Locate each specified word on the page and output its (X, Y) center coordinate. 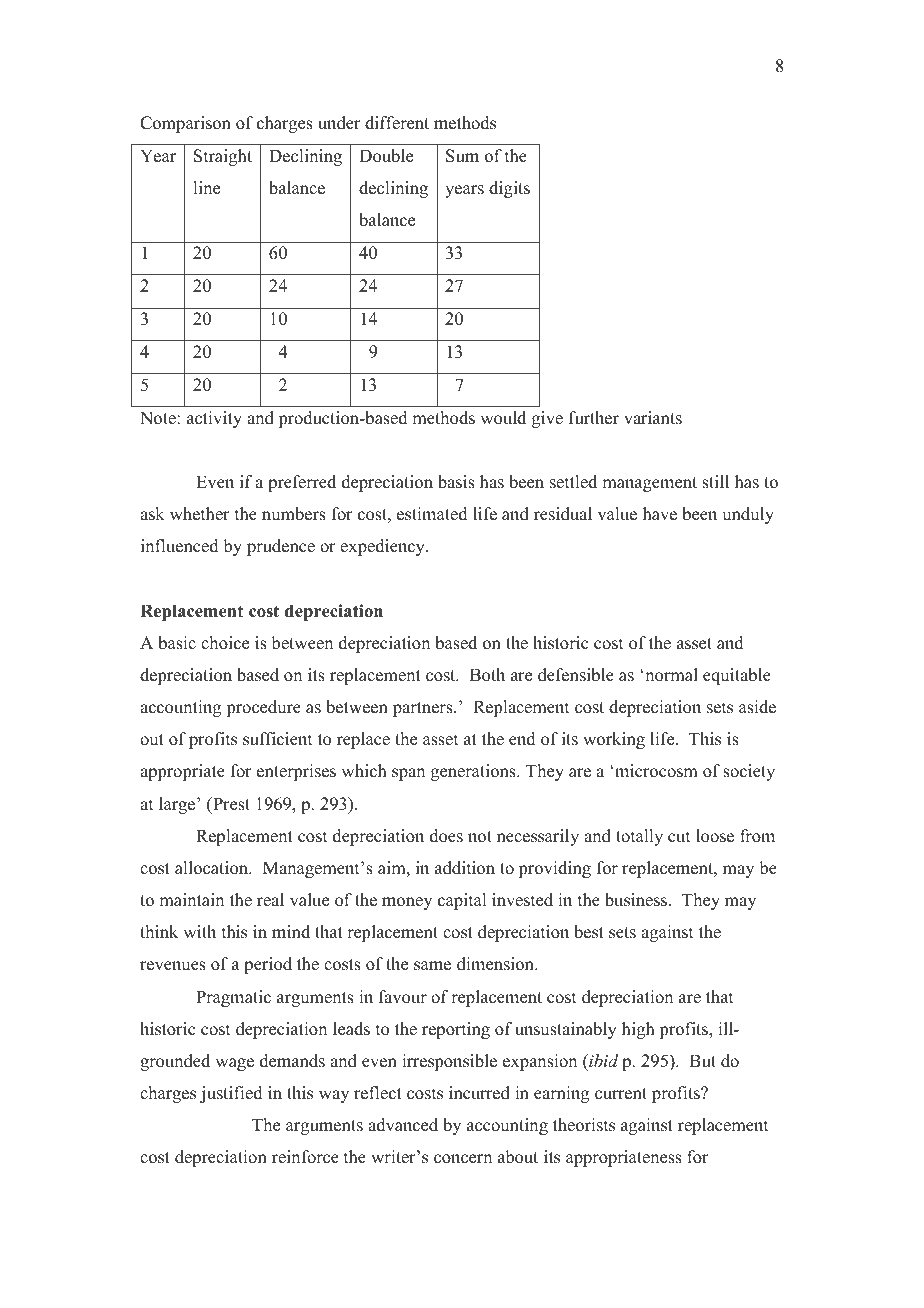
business (637, 900)
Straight (223, 157)
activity (214, 419)
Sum (462, 156)
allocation (213, 868)
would (503, 418)
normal (670, 675)
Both (487, 675)
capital (462, 901)
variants (653, 418)
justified (231, 1094)
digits (509, 189)
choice (225, 643)
